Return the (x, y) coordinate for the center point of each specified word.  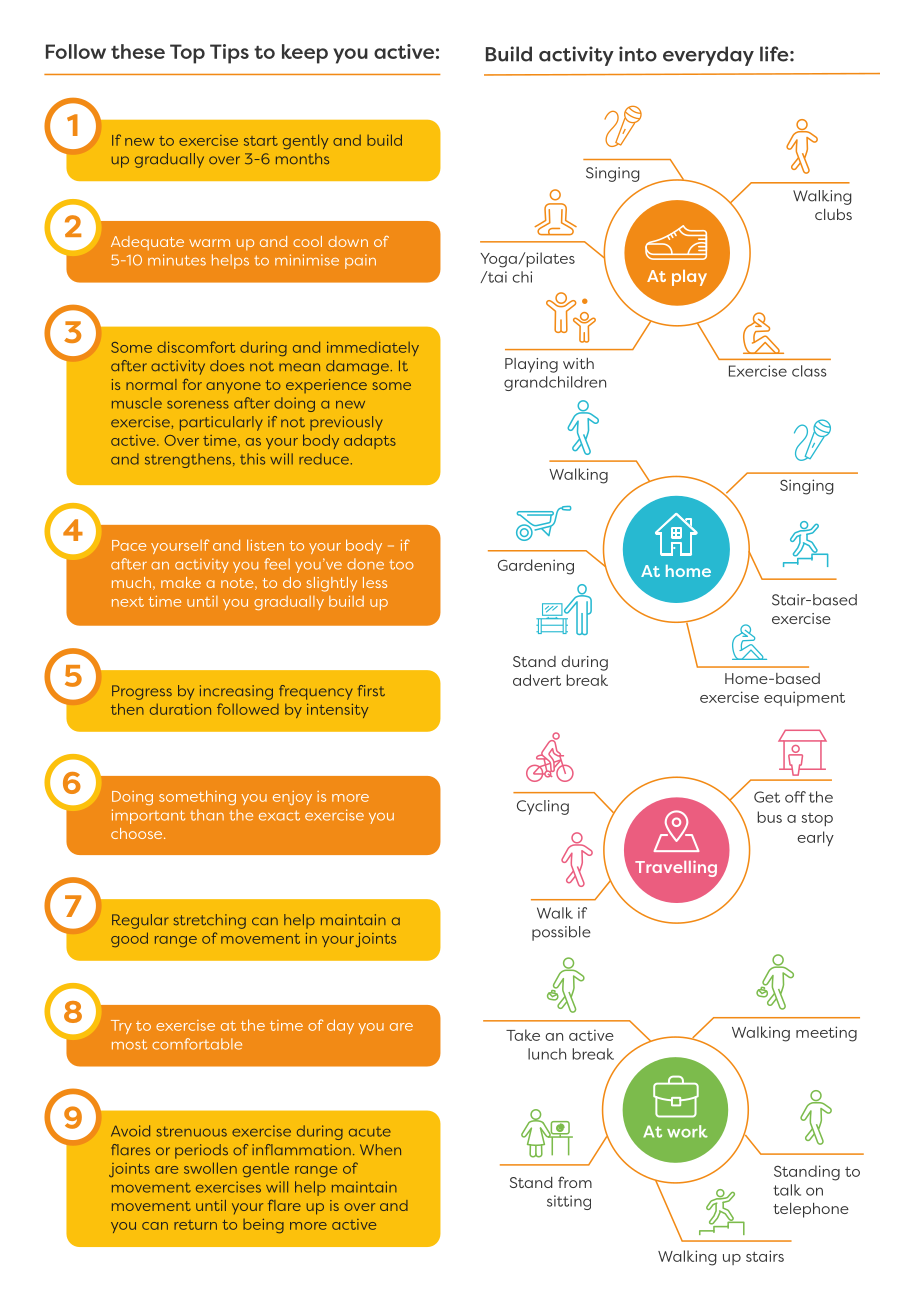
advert (537, 680)
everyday (708, 56)
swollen (210, 1168)
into (638, 54)
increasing (236, 692)
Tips (229, 54)
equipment (804, 698)
